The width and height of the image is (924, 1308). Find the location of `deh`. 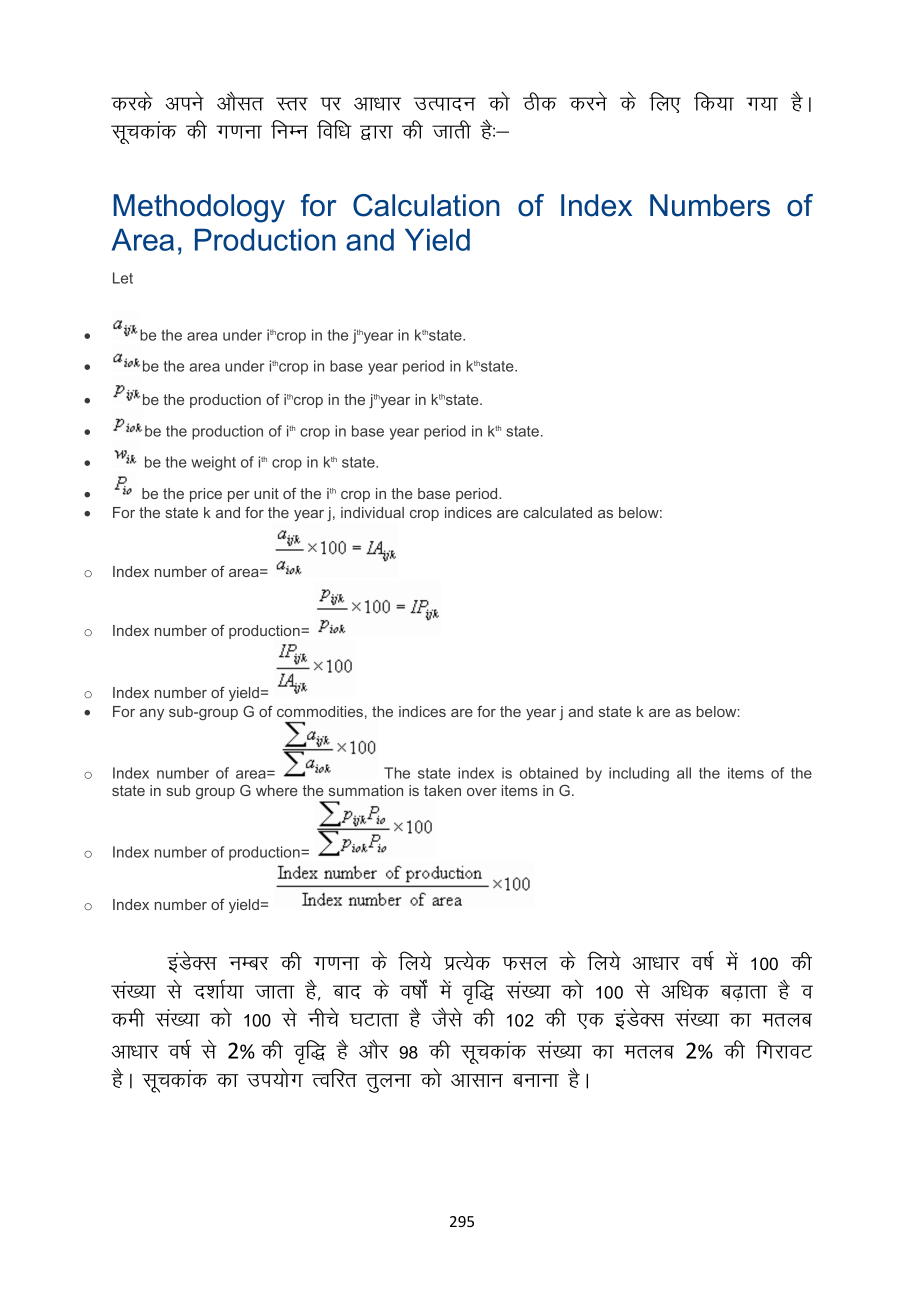

deh is located at coordinates (128, 1017).
